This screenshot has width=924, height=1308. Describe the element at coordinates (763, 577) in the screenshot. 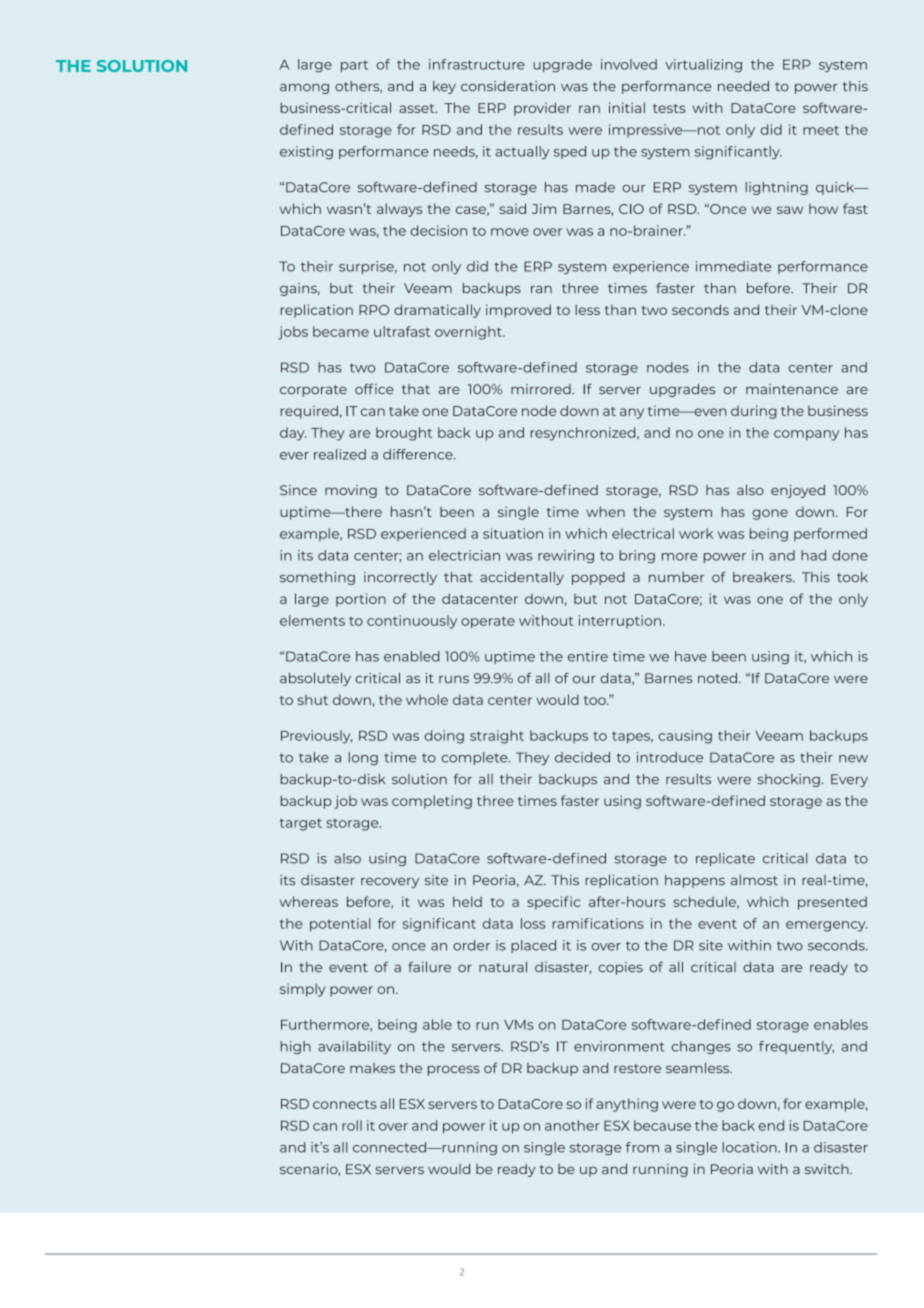

I see `breakers` at that location.
